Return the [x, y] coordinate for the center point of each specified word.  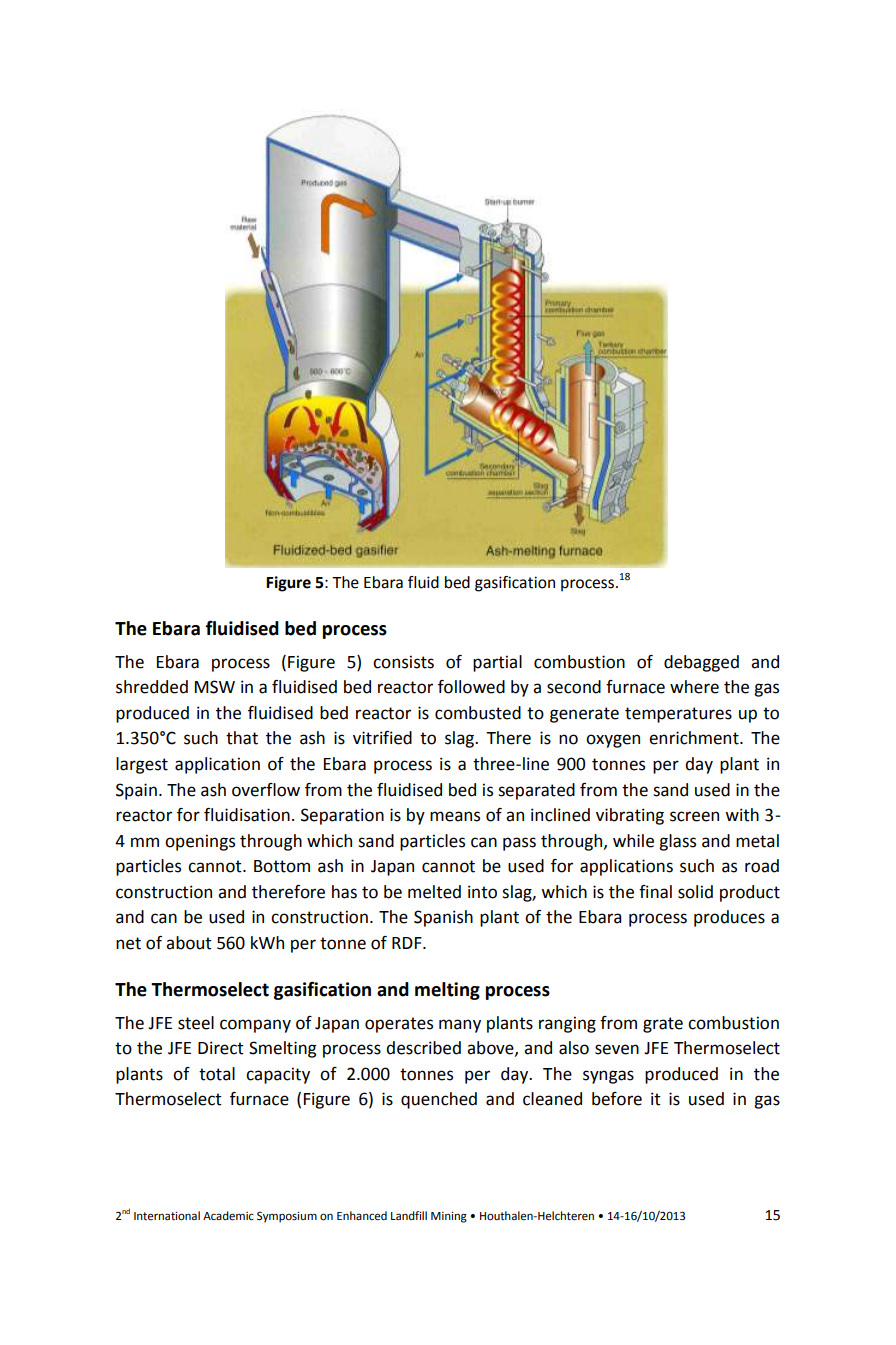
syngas [608, 1077]
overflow [266, 790]
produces [729, 918]
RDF [408, 943]
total [217, 1074]
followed [471, 687]
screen [694, 816]
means [455, 816]
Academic [228, 1216]
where [694, 687]
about [189, 943]
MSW [215, 687]
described [423, 1048]
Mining [449, 1217]
